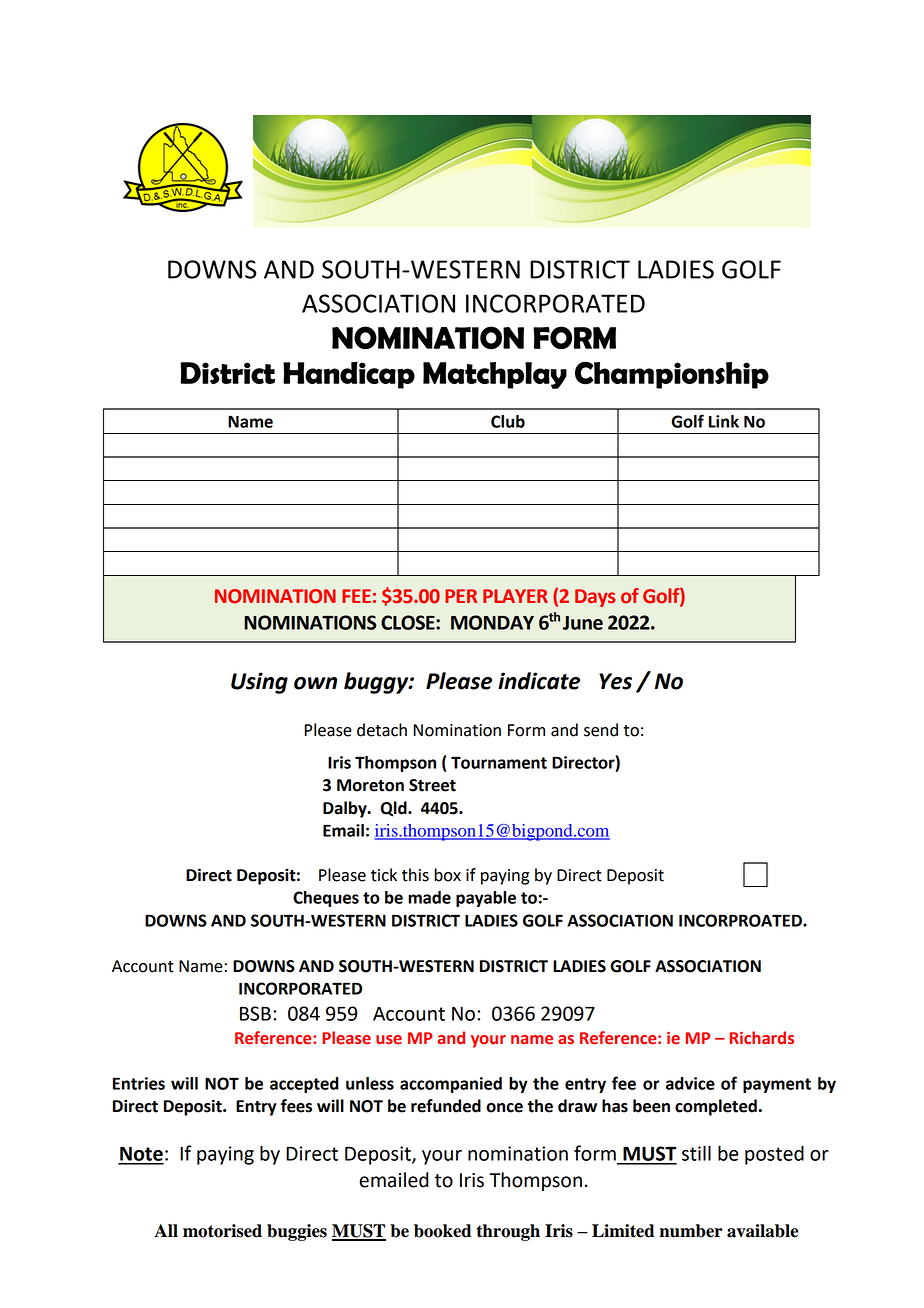 The height and width of the image is (1308, 924). Describe the element at coordinates (432, 785) in the image. I see `Street` at that location.
